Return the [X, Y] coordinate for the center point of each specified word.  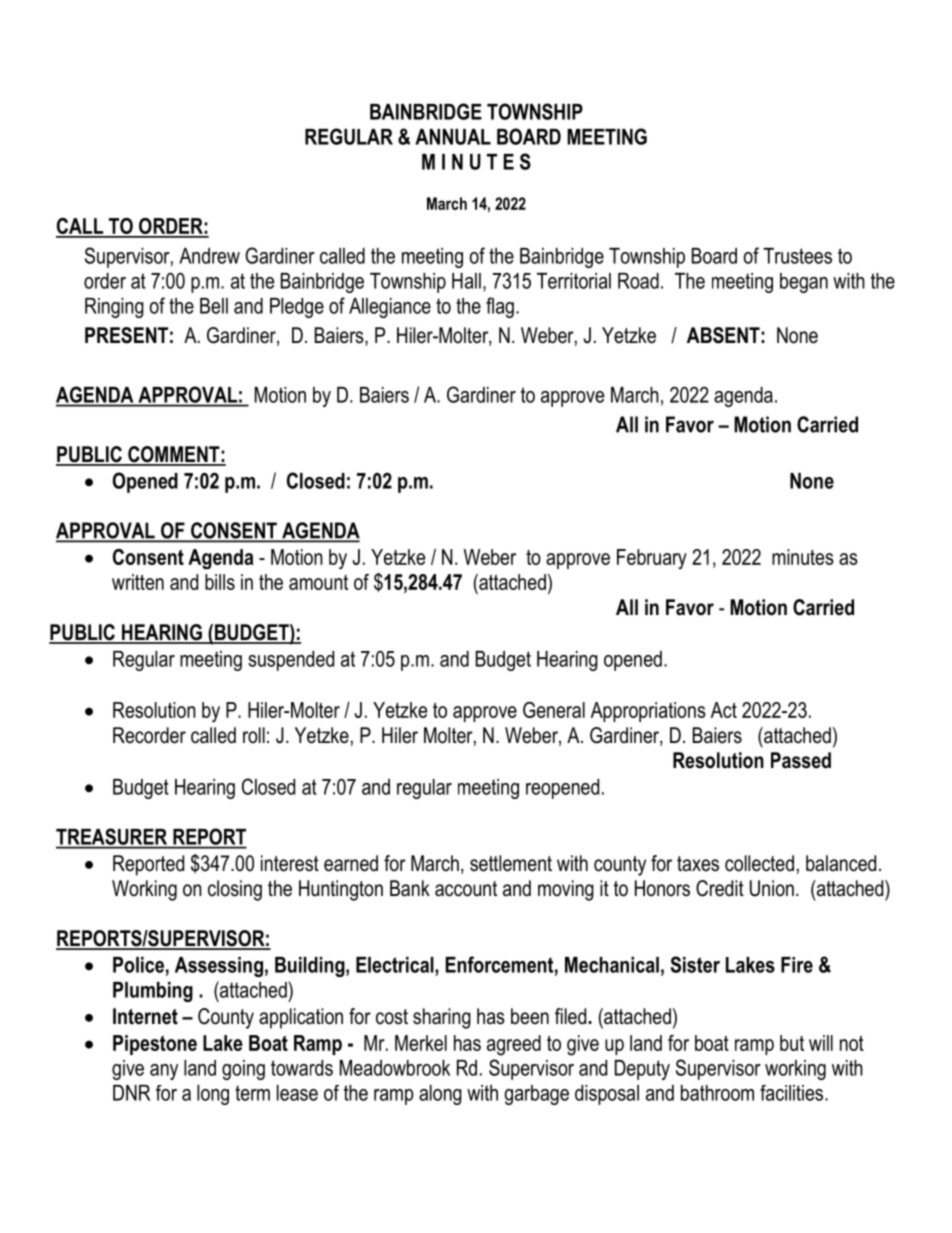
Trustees [797, 256]
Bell [214, 306]
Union [772, 888]
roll [254, 735]
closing [235, 890]
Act [724, 710]
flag [500, 307]
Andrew [209, 256]
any [164, 1072]
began [804, 283]
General [554, 710]
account [466, 889]
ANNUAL [453, 137]
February [652, 559]
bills [220, 582]
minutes [803, 557]
